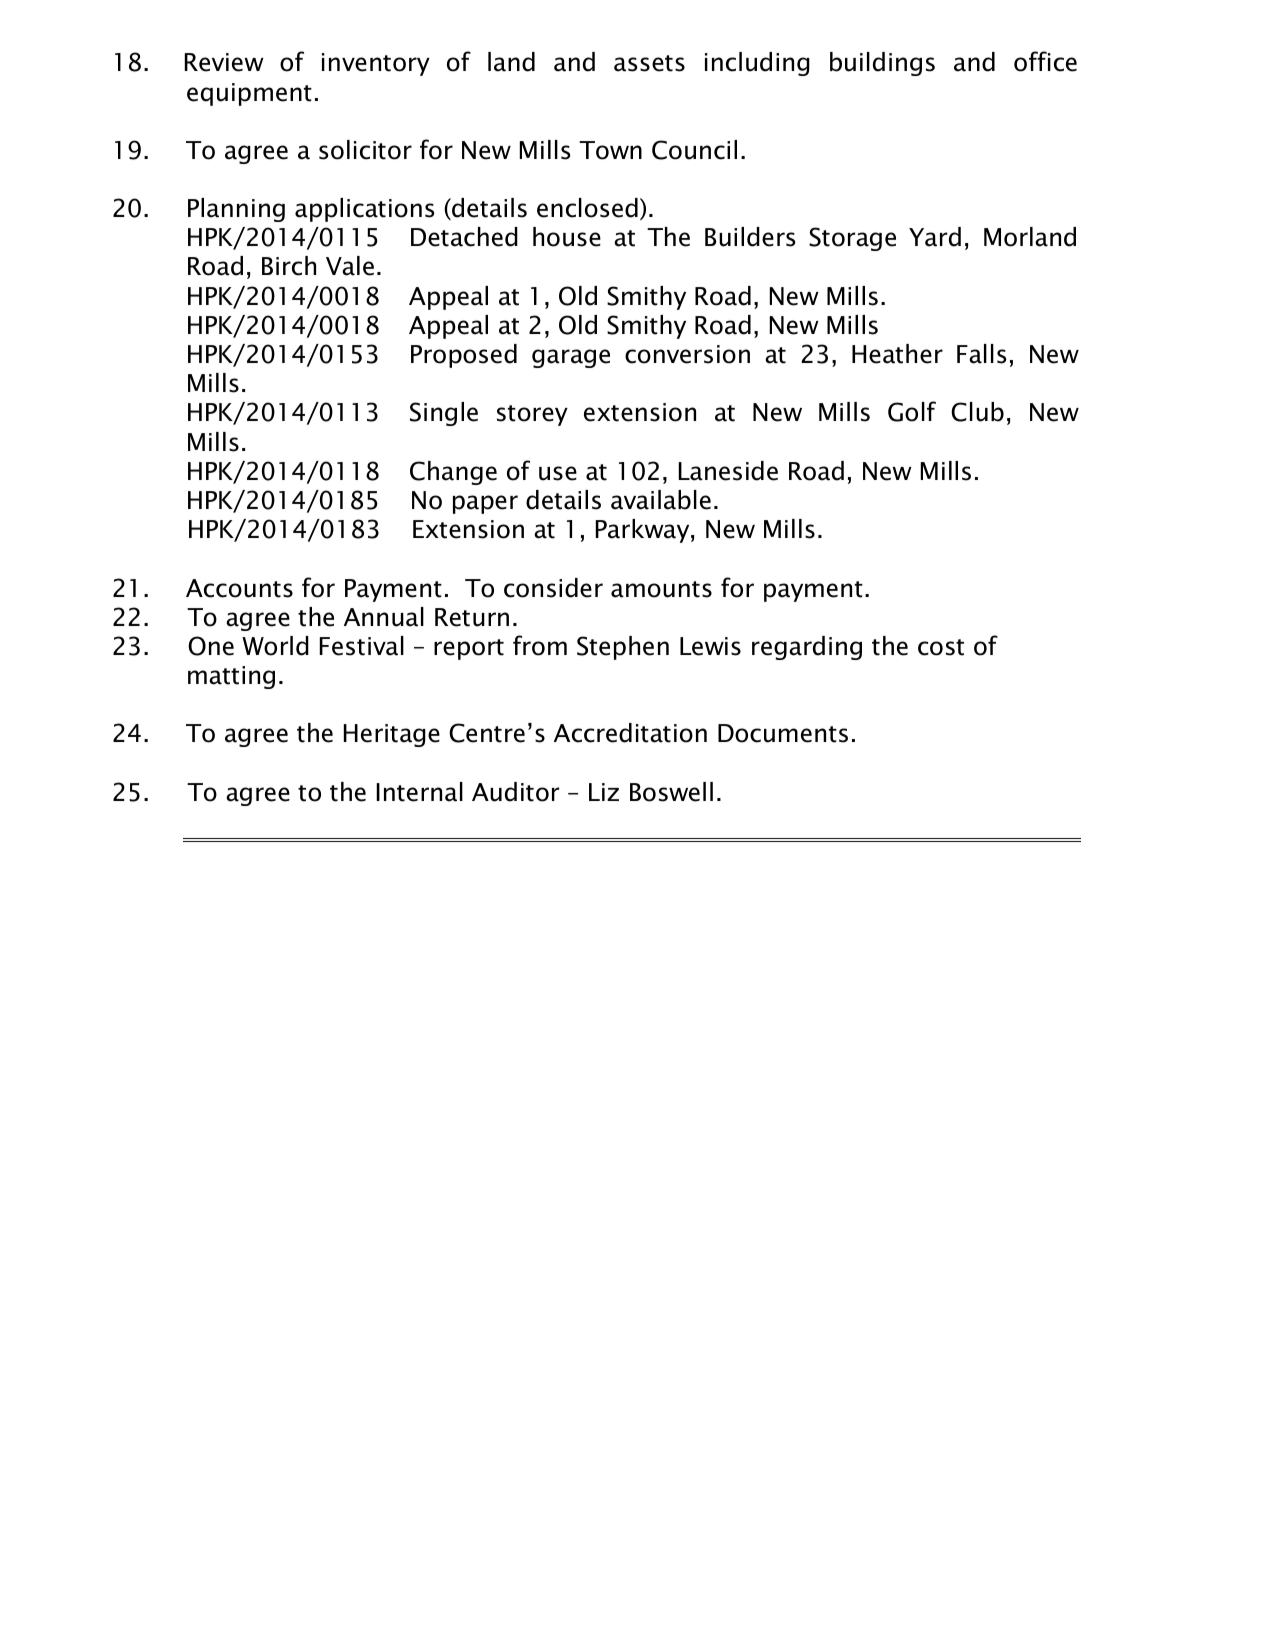  Describe the element at coordinates (392, 735) in the image. I see `Heritage` at that location.
